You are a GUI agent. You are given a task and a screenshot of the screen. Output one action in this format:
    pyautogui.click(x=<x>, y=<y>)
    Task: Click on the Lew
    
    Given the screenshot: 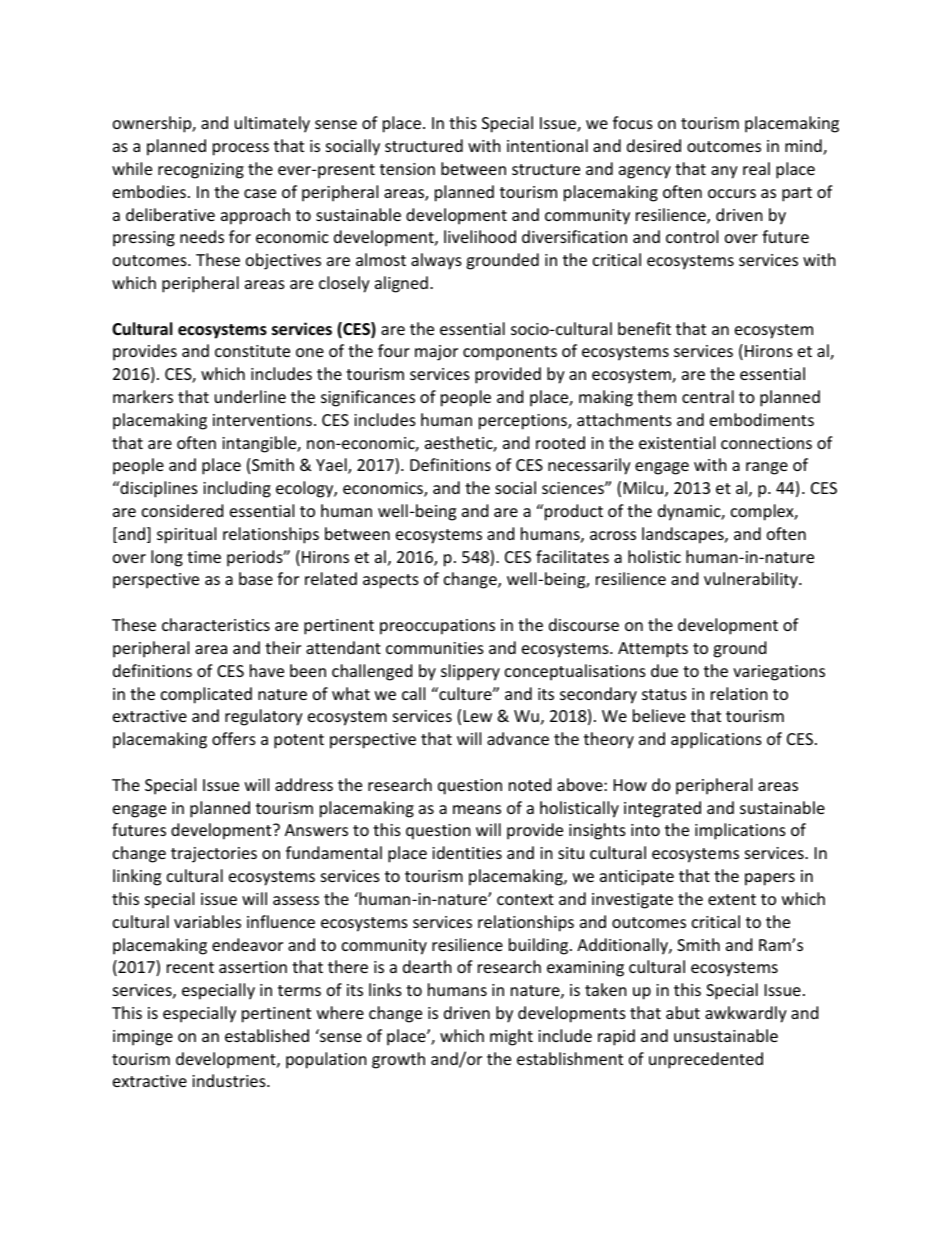 What is the action you would take?
    pyautogui.click(x=478, y=716)
